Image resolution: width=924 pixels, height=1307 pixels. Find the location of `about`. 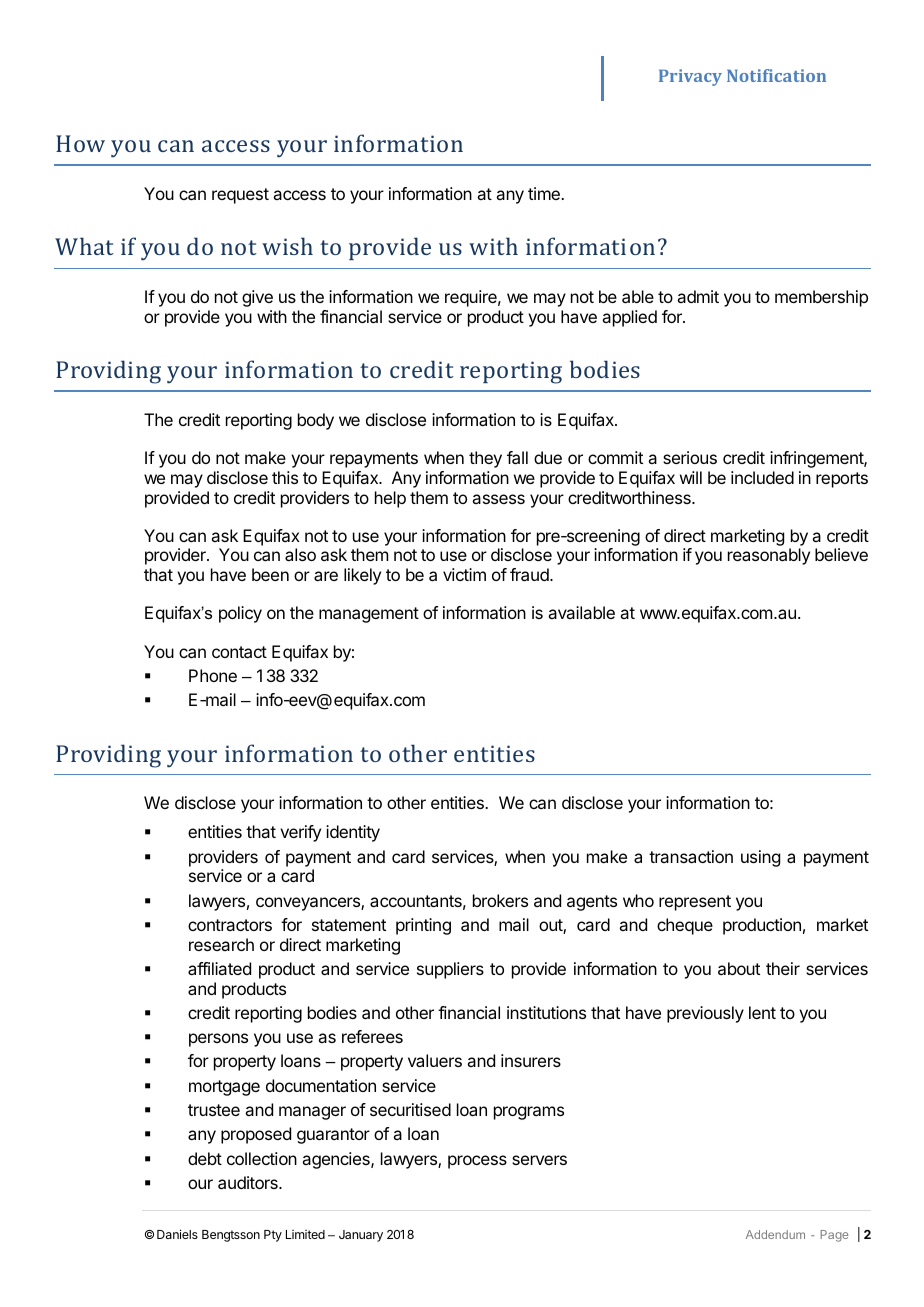

about is located at coordinates (739, 968).
